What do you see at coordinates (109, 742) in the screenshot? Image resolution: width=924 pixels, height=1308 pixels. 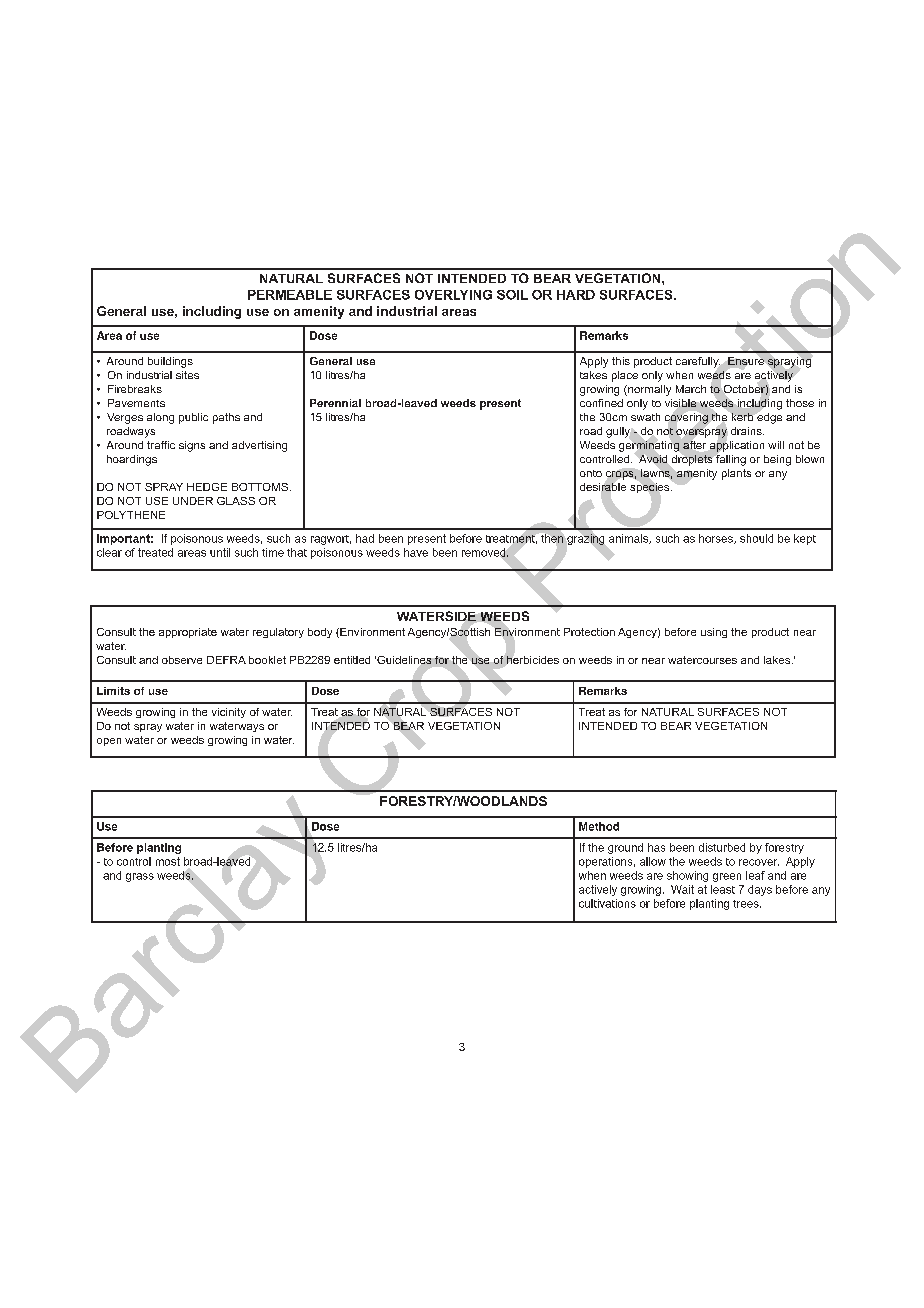 I see `open` at bounding box center [109, 742].
